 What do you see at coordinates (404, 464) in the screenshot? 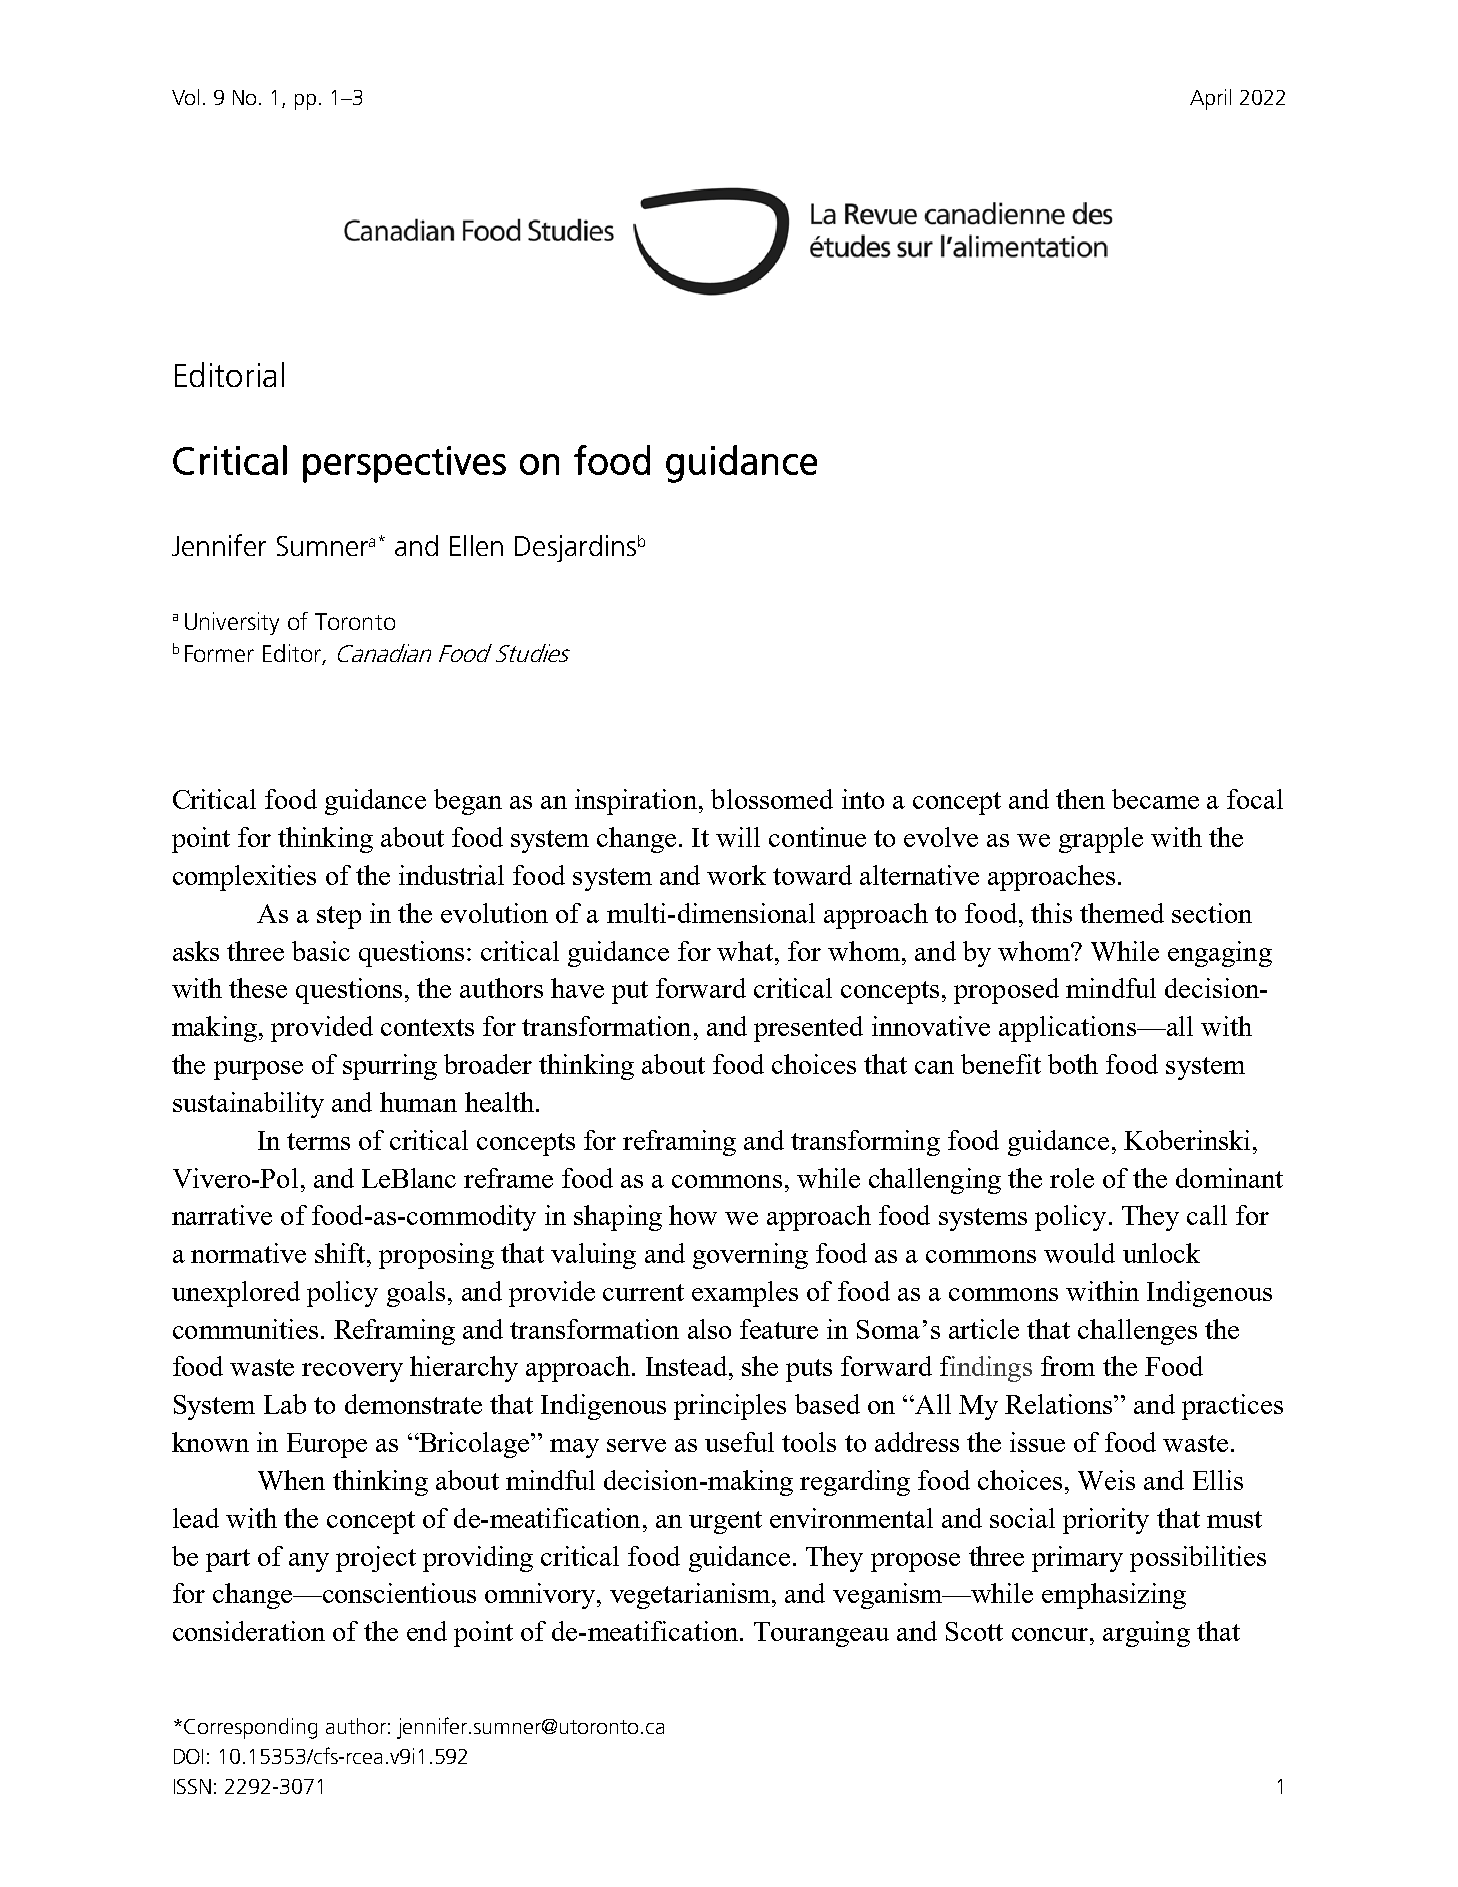
I see `perspectives` at bounding box center [404, 464].
